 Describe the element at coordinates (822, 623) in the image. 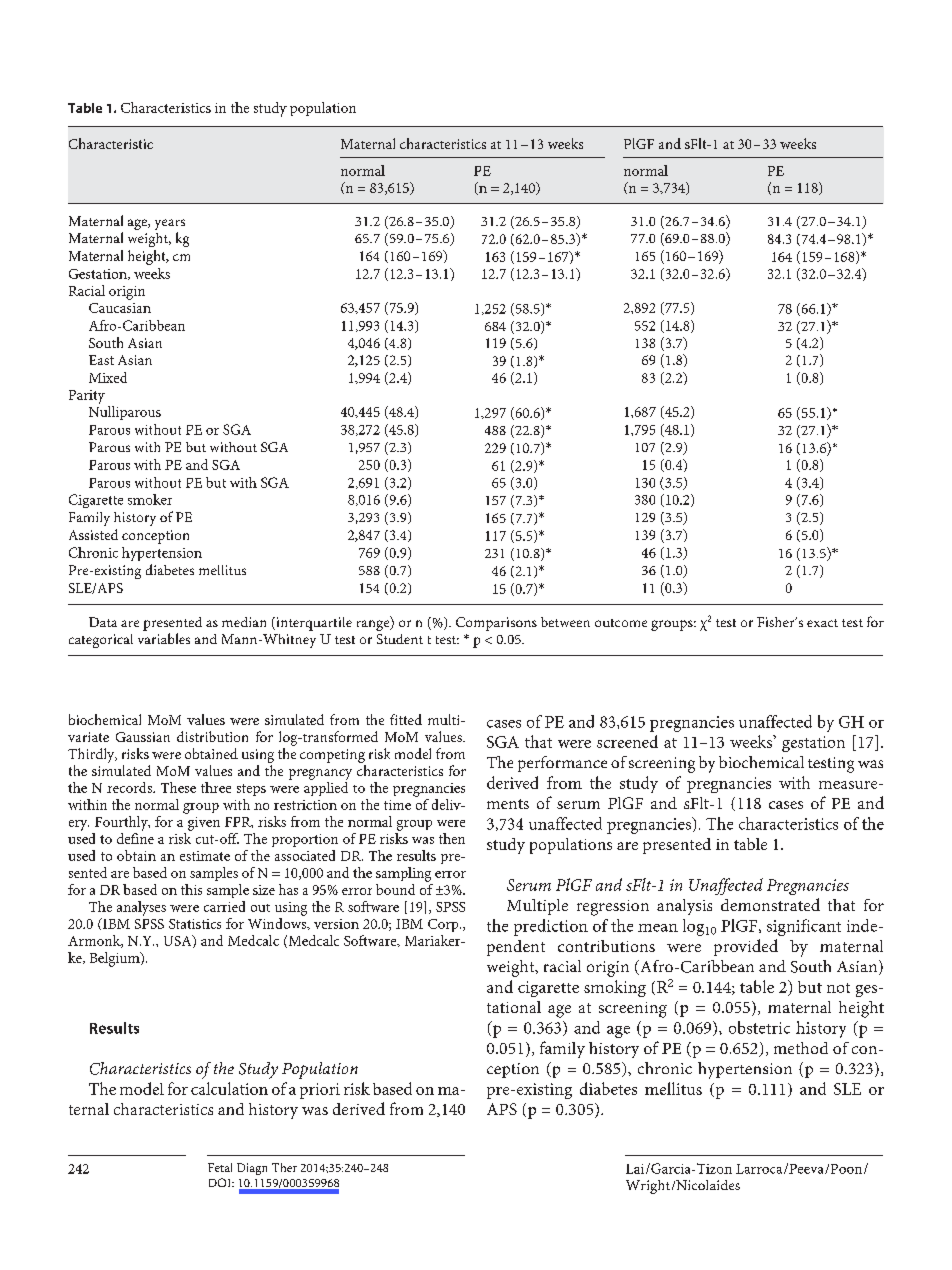

I see `exact` at that location.
